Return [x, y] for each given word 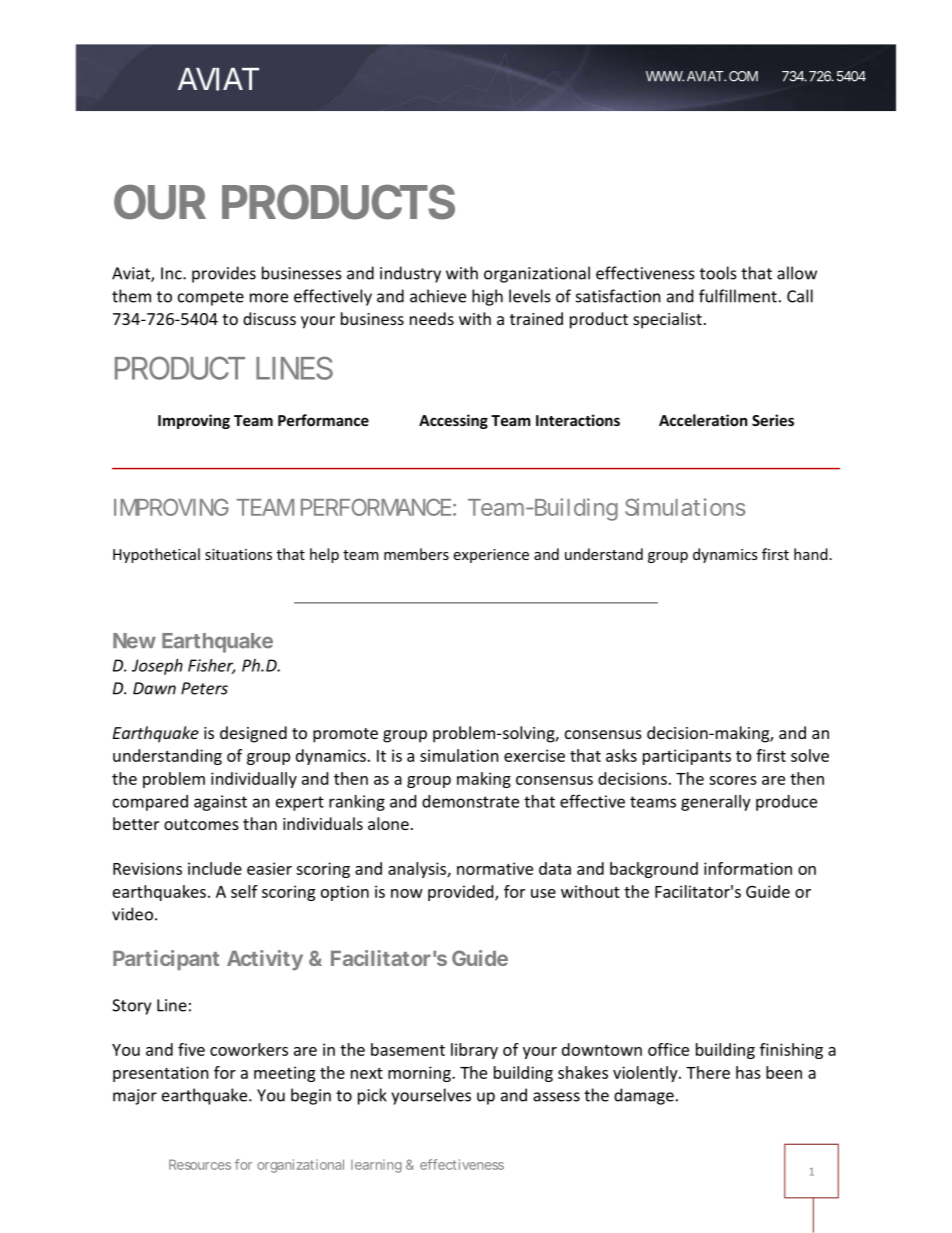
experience [491, 556]
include [215, 868]
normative [495, 868]
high [487, 297]
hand [811, 554]
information [748, 868]
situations [238, 554]
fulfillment [738, 296]
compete [211, 298]
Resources [200, 1164]
